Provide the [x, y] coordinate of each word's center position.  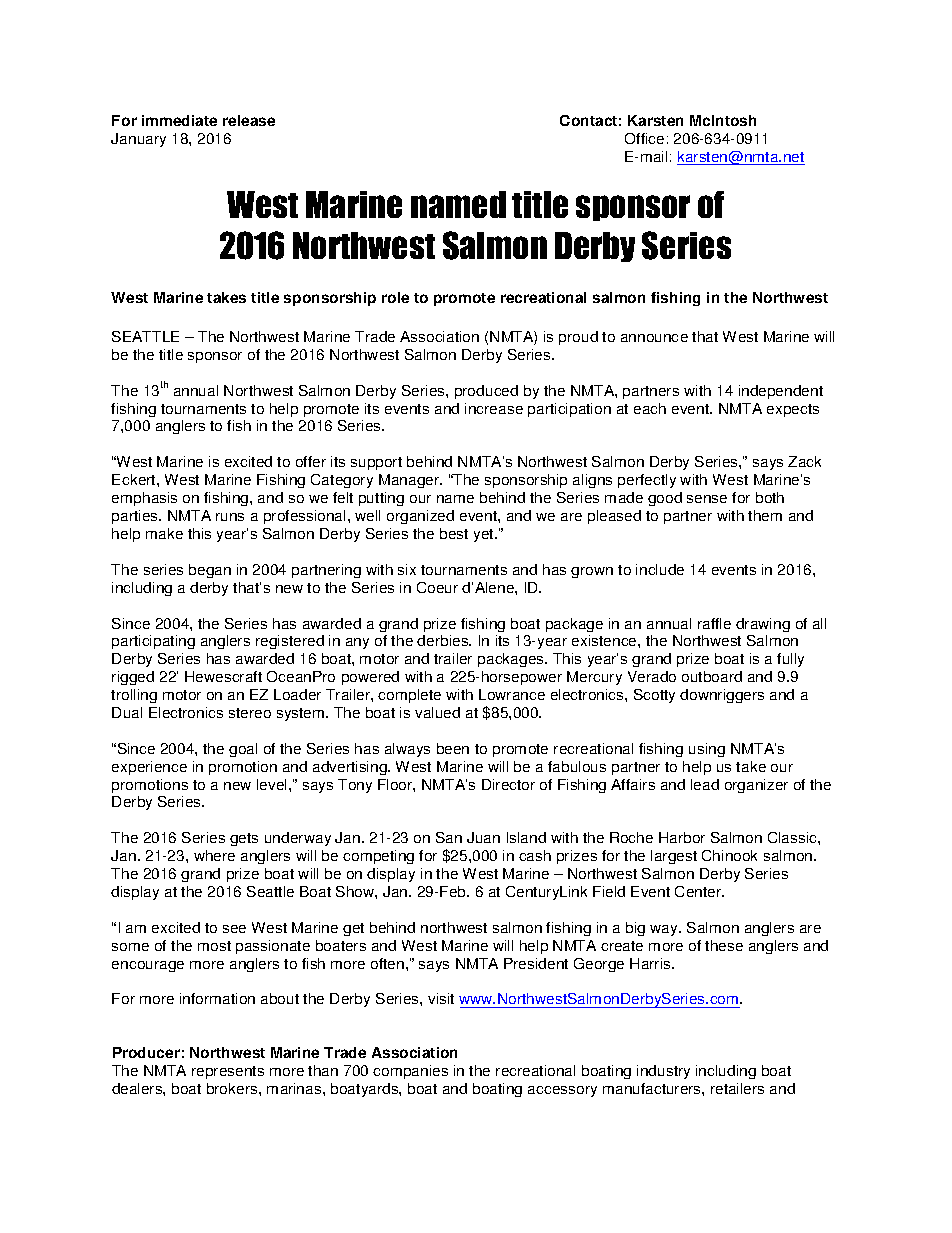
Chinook [729, 855]
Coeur [437, 587]
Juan [483, 837]
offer [311, 461]
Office [644, 138]
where [214, 855]
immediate [179, 120]
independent [781, 392]
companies [410, 1072]
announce [654, 338]
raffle [714, 623]
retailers [737, 1088]
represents [228, 1072]
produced [486, 392]
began [210, 571]
